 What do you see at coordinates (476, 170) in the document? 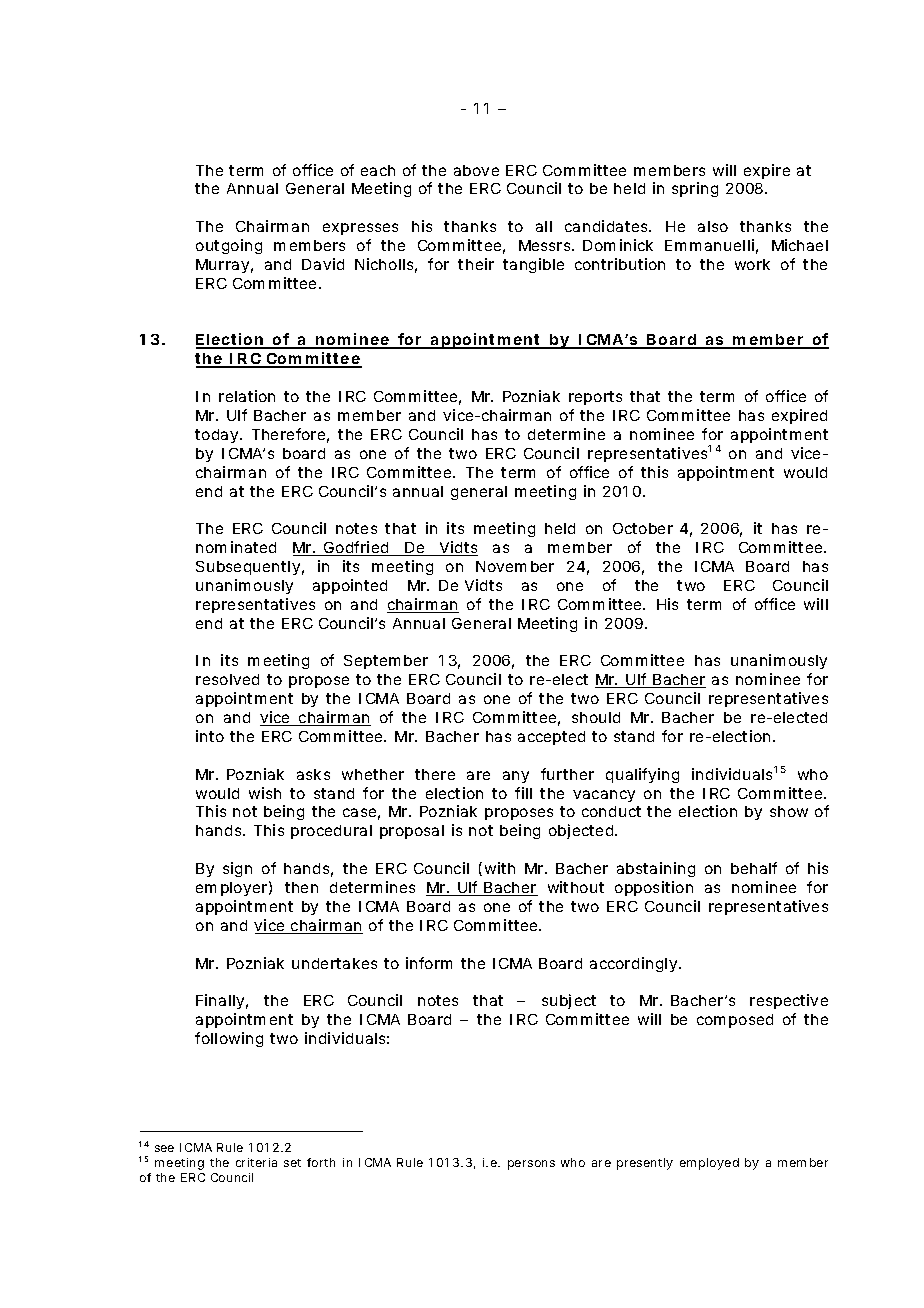
I see `above` at bounding box center [476, 170].
